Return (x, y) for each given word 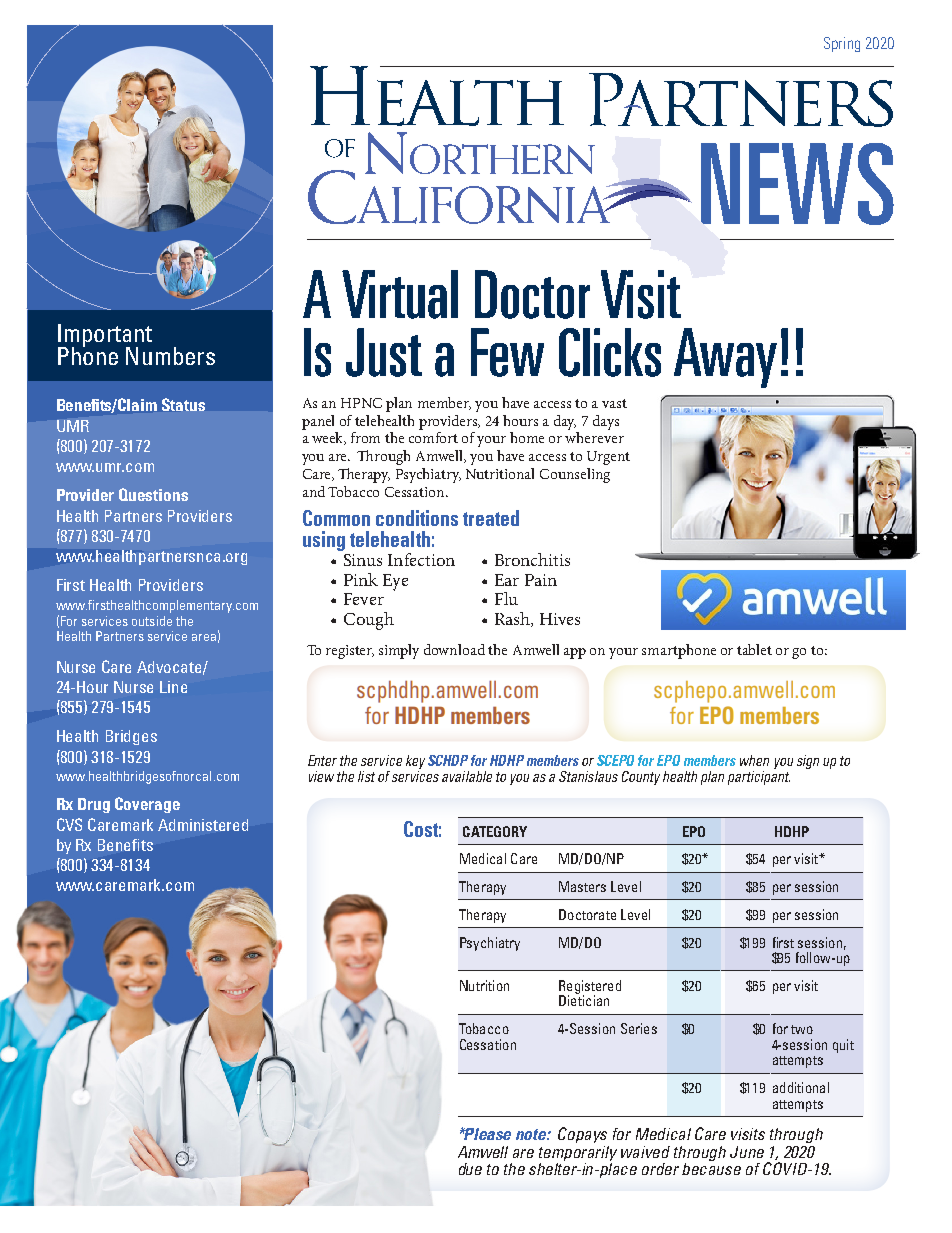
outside (152, 621)
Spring (842, 44)
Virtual (400, 294)
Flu (506, 598)
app (575, 653)
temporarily (578, 1153)
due (470, 1169)
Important (105, 337)
